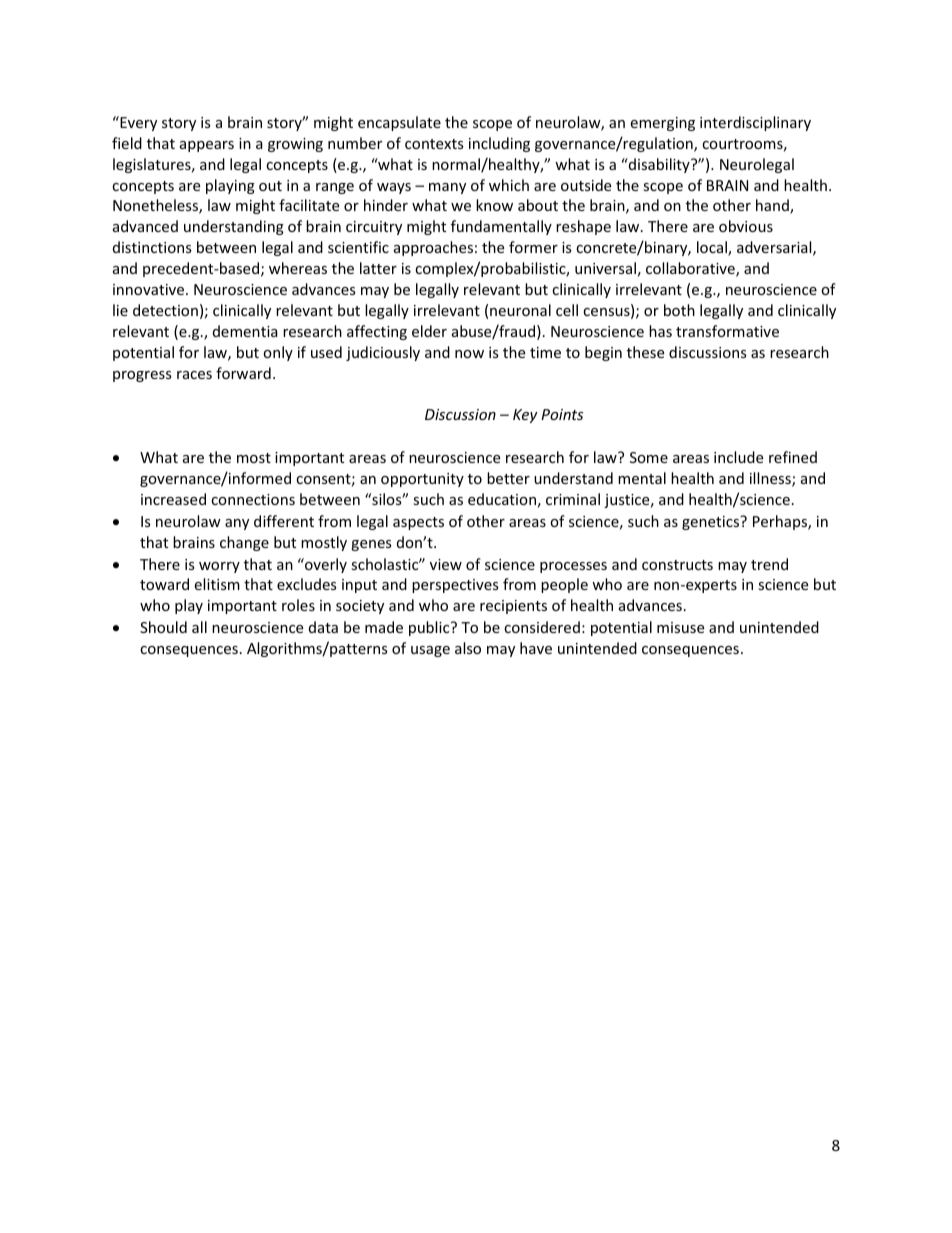 Image resolution: width=952 pixels, height=1233 pixels. Describe the element at coordinates (755, 123) in the image. I see `interdisciplinary` at that location.
